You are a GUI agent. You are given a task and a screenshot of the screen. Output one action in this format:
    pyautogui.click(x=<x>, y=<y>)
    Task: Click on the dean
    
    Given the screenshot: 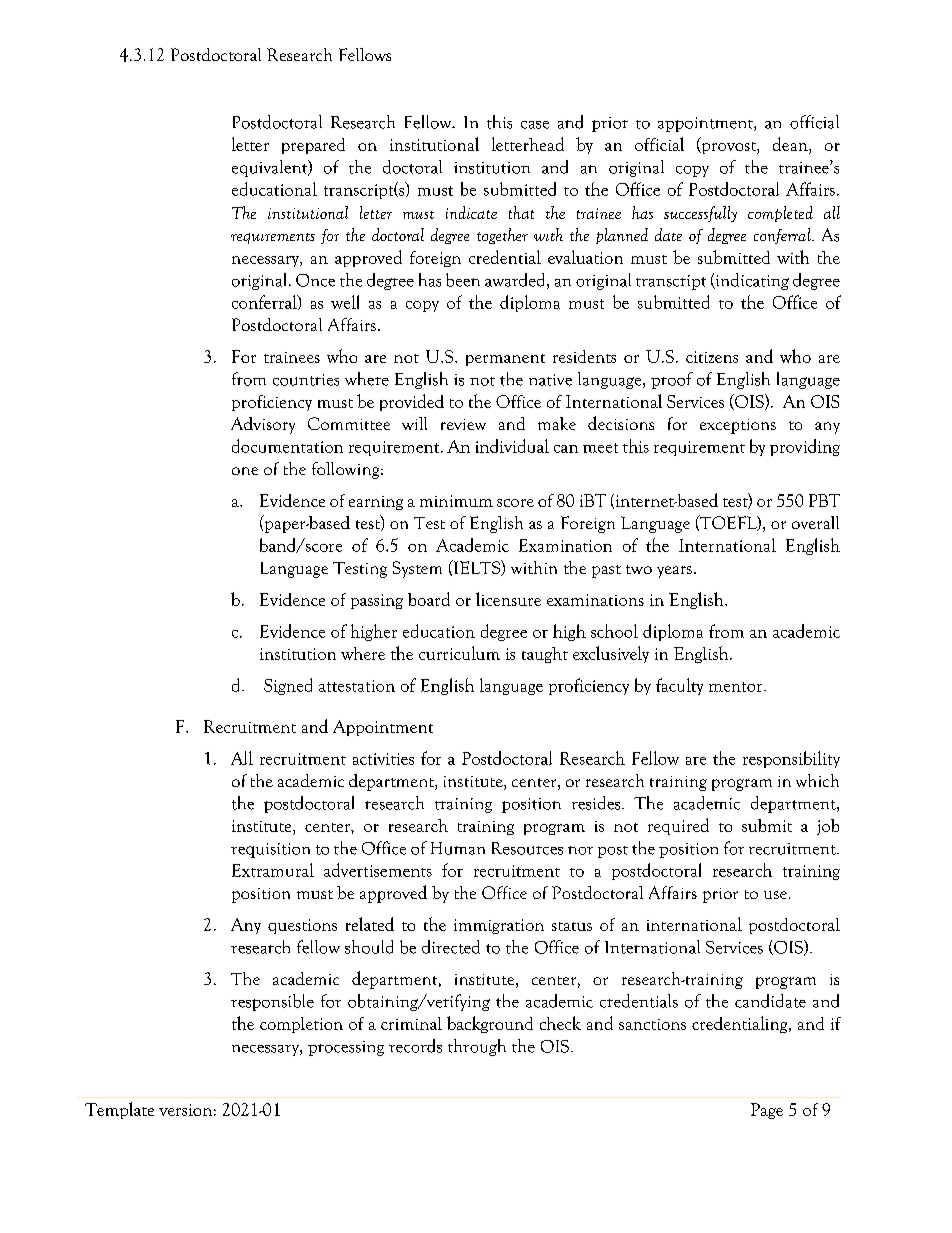 What is the action you would take?
    pyautogui.click(x=791, y=144)
